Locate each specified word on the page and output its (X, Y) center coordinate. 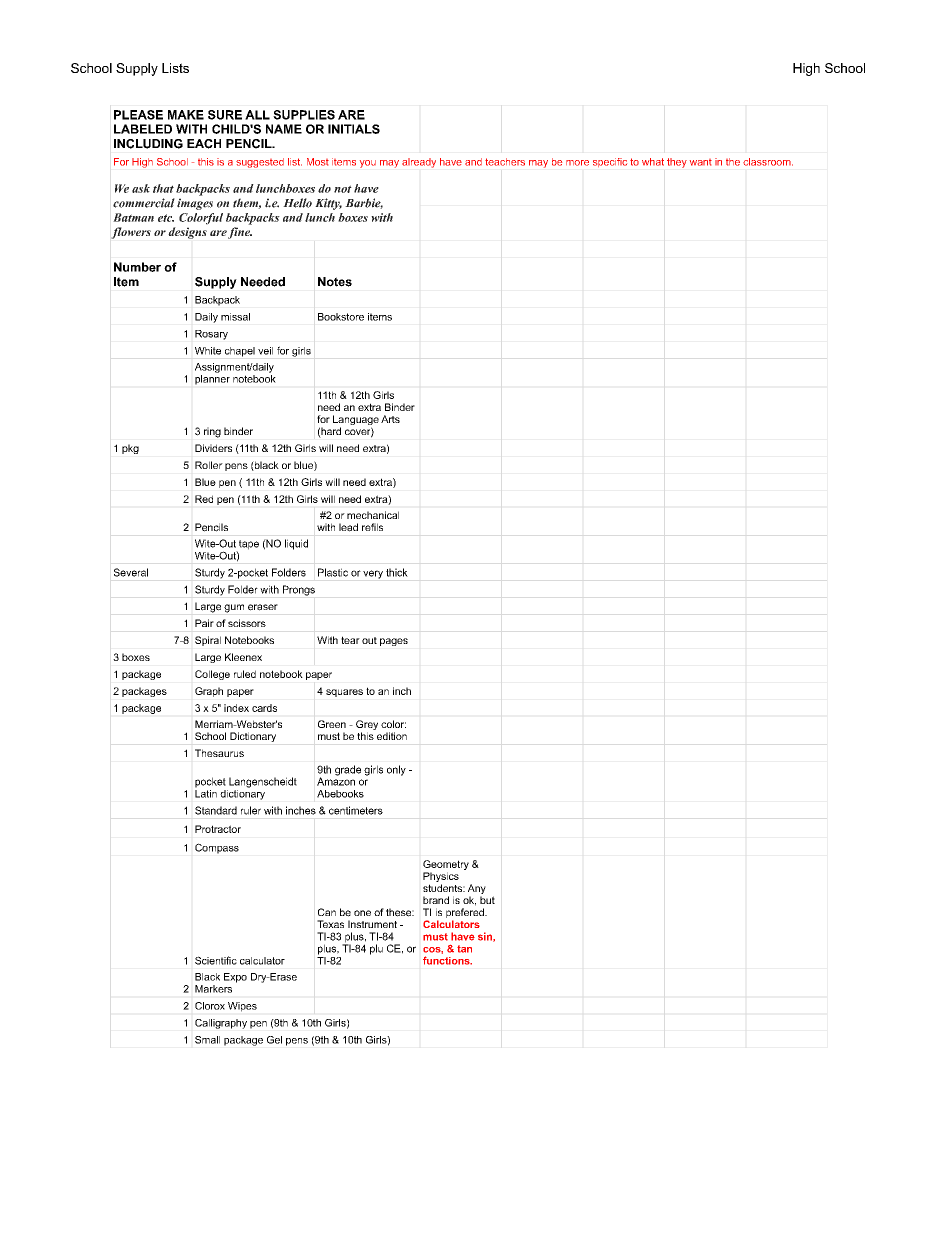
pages (394, 642)
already (419, 163)
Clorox (210, 1006)
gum (234, 608)
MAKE (186, 115)
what (653, 162)
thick (397, 572)
